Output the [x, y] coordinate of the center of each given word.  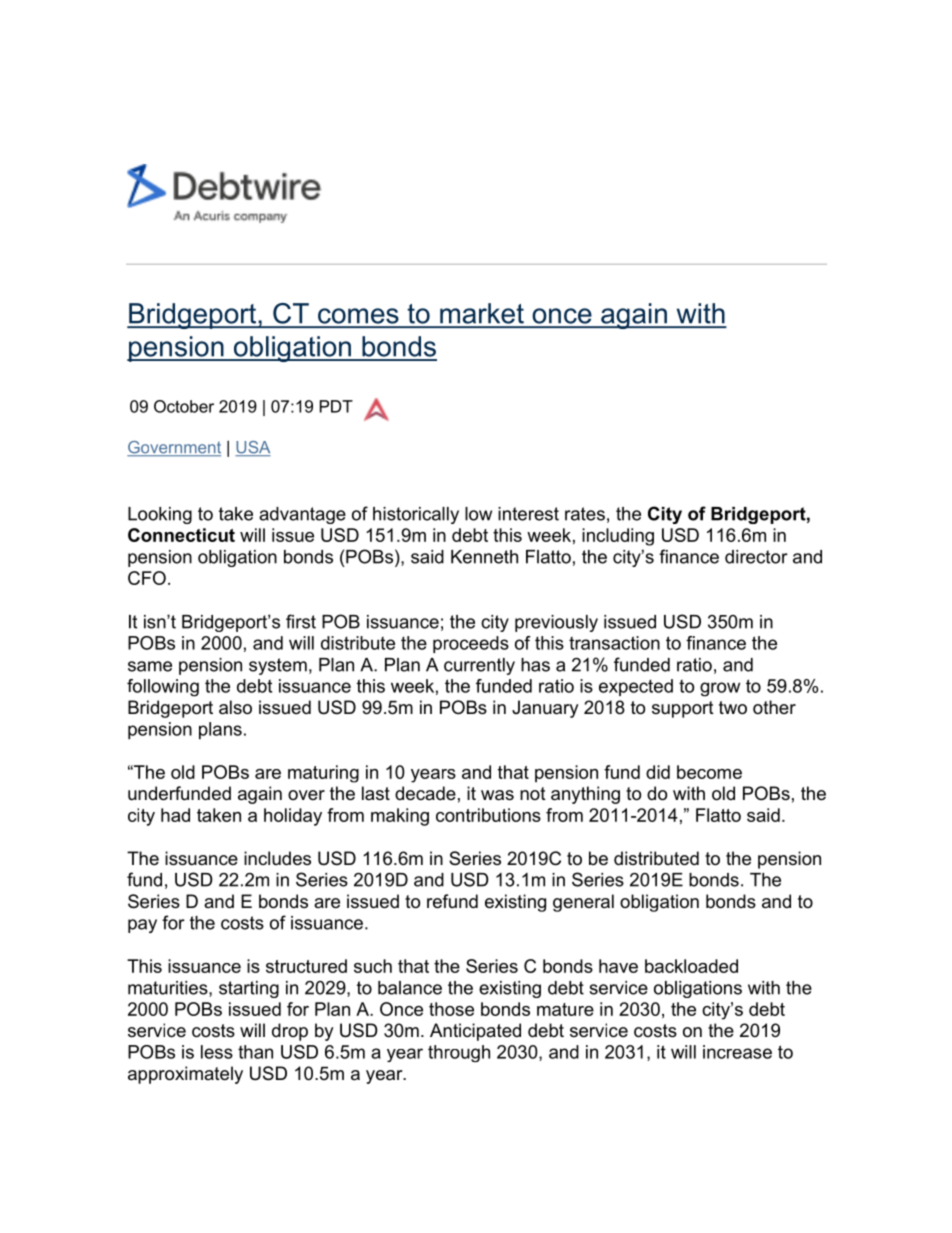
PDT [336, 406]
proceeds [471, 644]
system [278, 666]
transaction [614, 643]
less [217, 1052]
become [709, 772]
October [184, 406]
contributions [488, 815]
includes [277, 858]
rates [585, 514]
